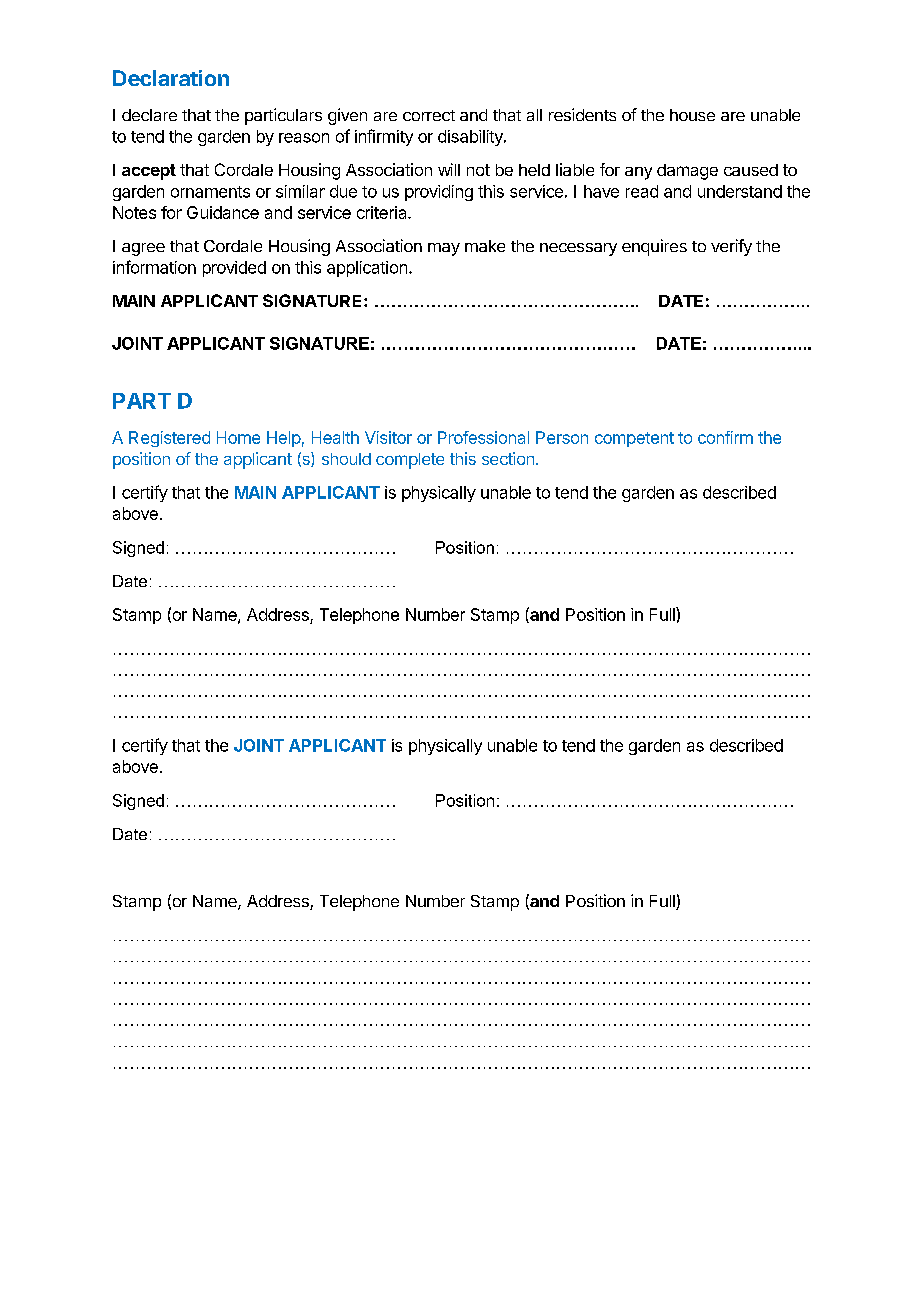  Describe the element at coordinates (731, 247) in the screenshot. I see `verify` at that location.
